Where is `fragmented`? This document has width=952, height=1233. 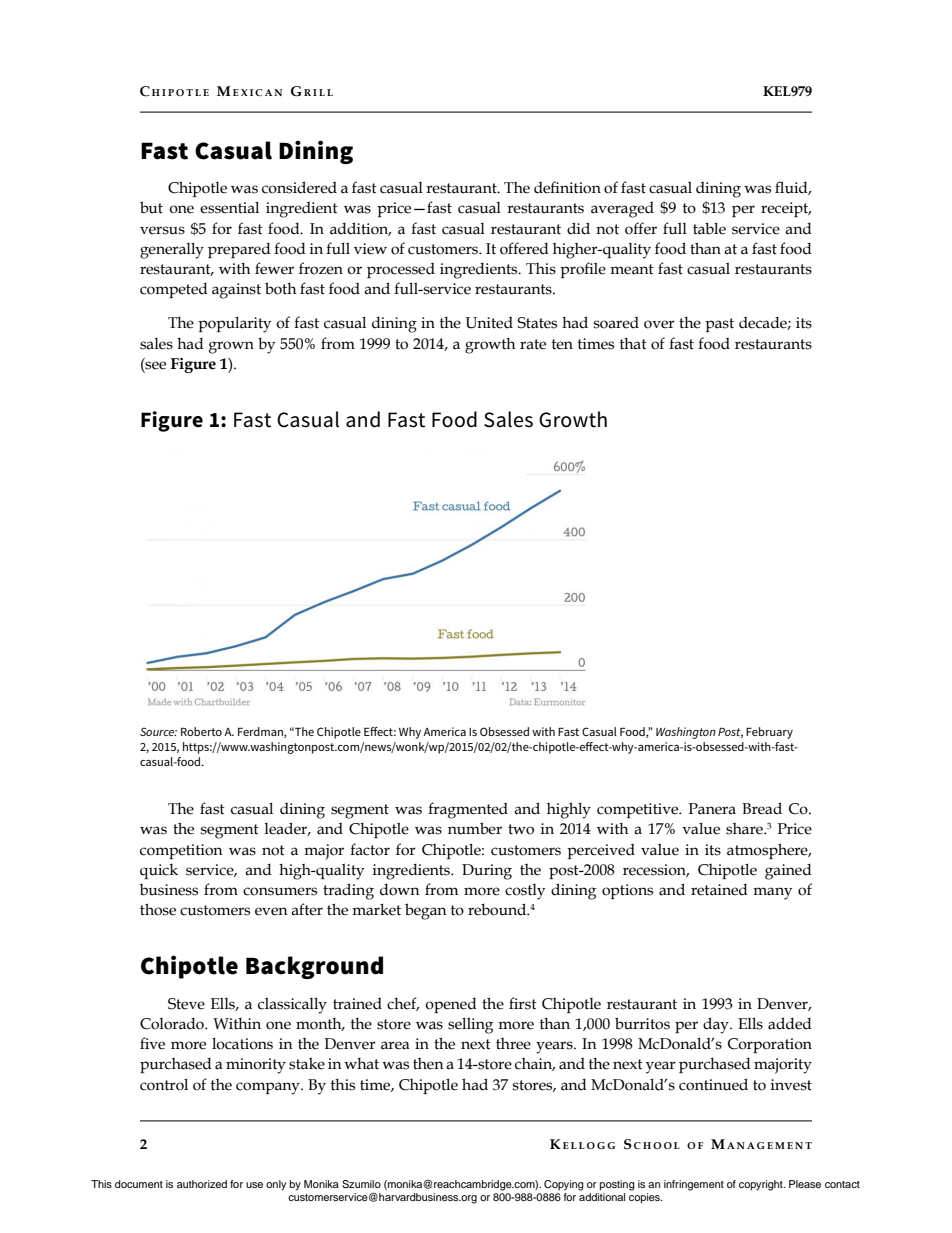
fragmented is located at coordinates (468, 810).
